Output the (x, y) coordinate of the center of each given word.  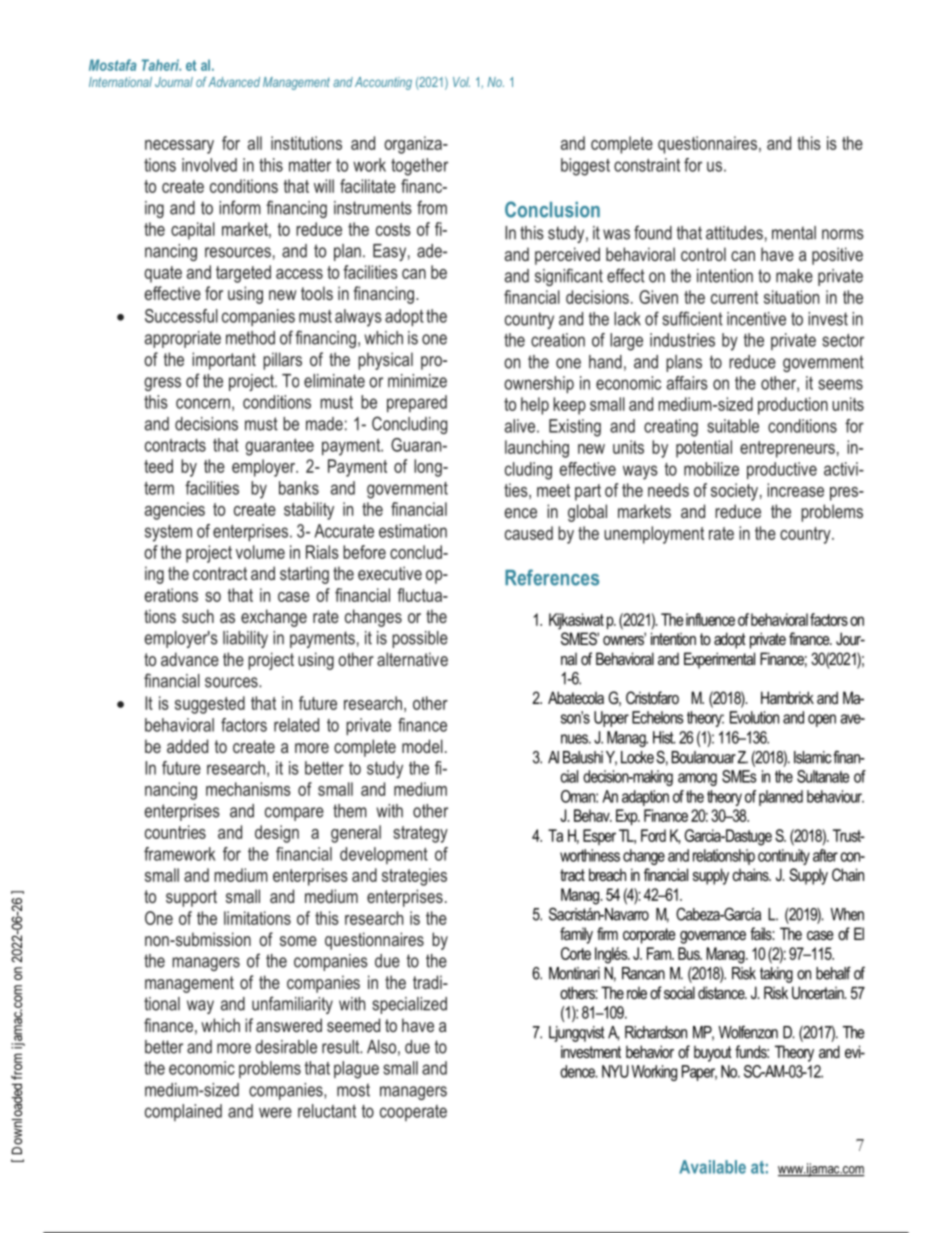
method (250, 338)
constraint (647, 165)
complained (183, 1112)
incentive (756, 319)
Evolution (754, 717)
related (296, 725)
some (298, 941)
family (576, 935)
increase (795, 490)
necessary (179, 147)
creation (558, 340)
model (422, 746)
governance (713, 937)
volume (260, 552)
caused (529, 533)
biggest (585, 167)
